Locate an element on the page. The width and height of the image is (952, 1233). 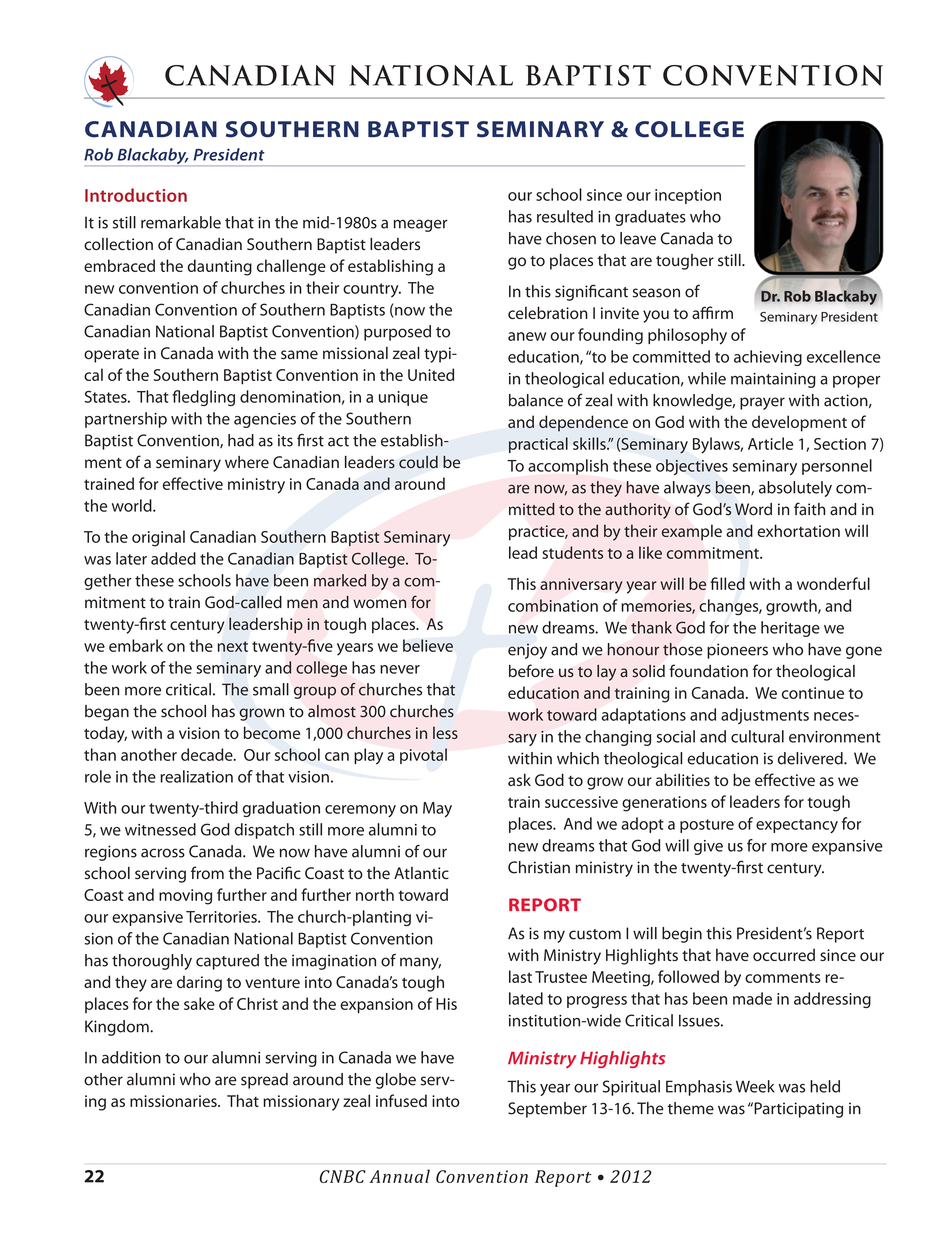
before is located at coordinates (531, 671).
